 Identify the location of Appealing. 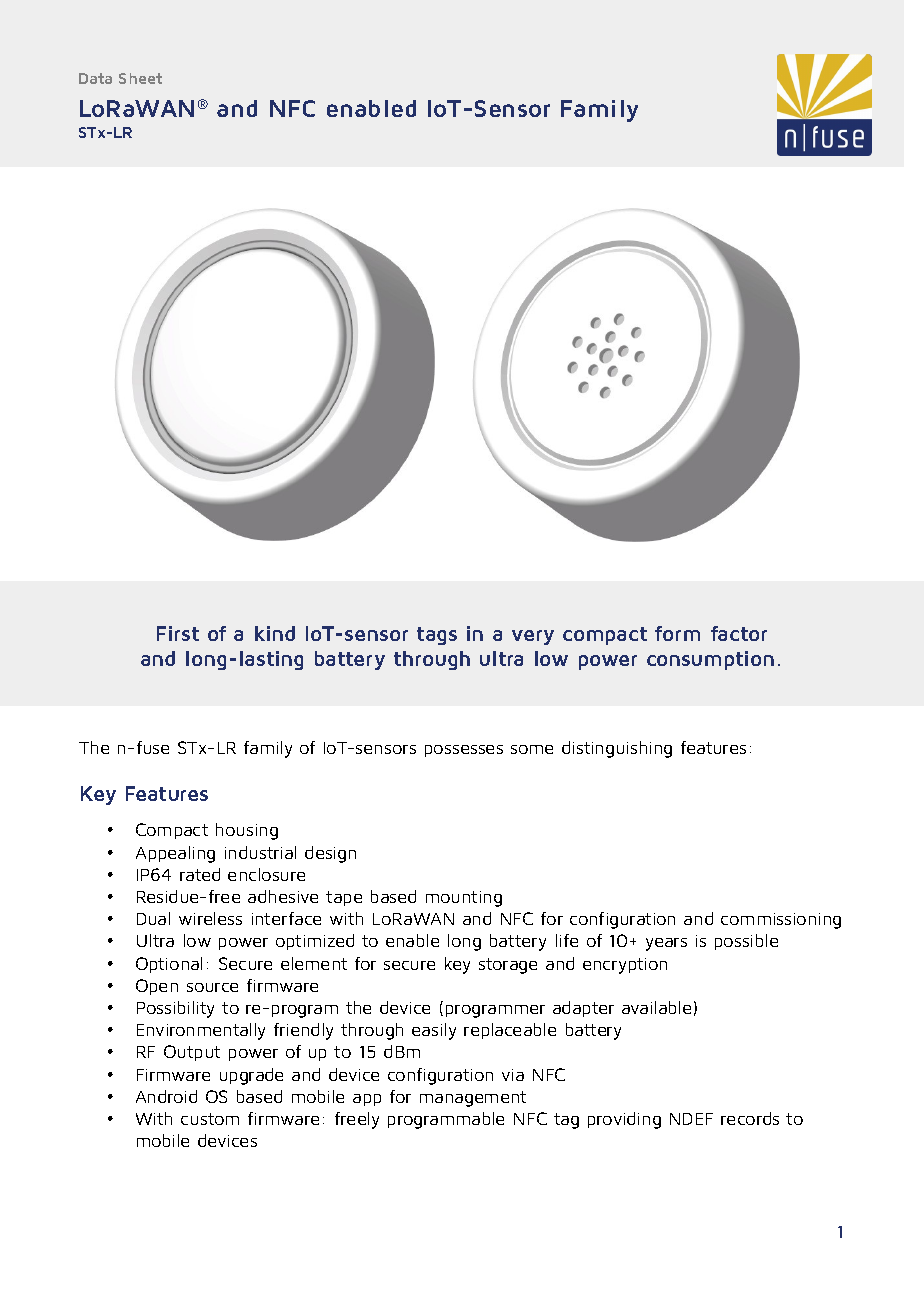
(175, 854).
